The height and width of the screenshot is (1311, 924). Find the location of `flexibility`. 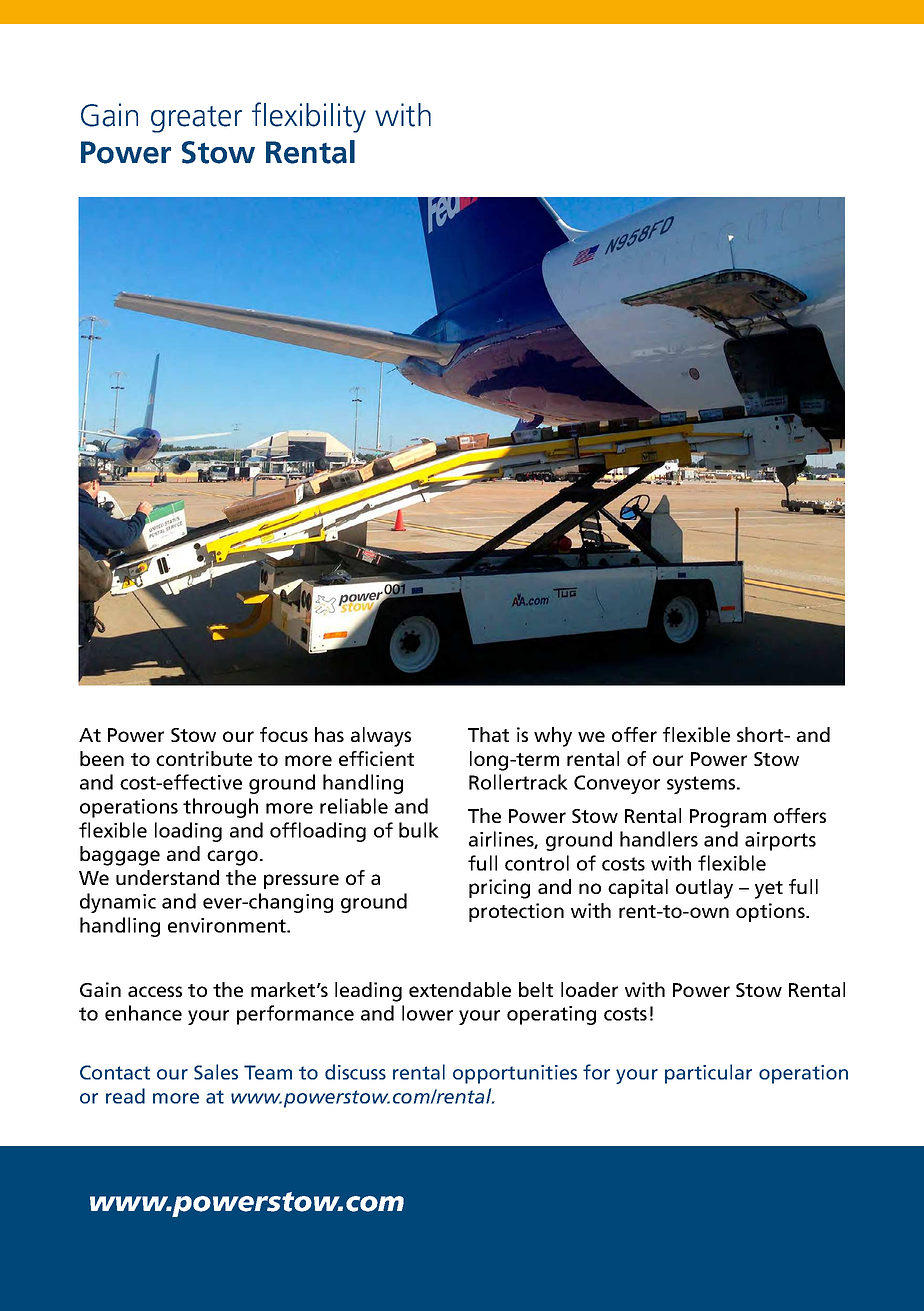

flexibility is located at coordinates (309, 117).
